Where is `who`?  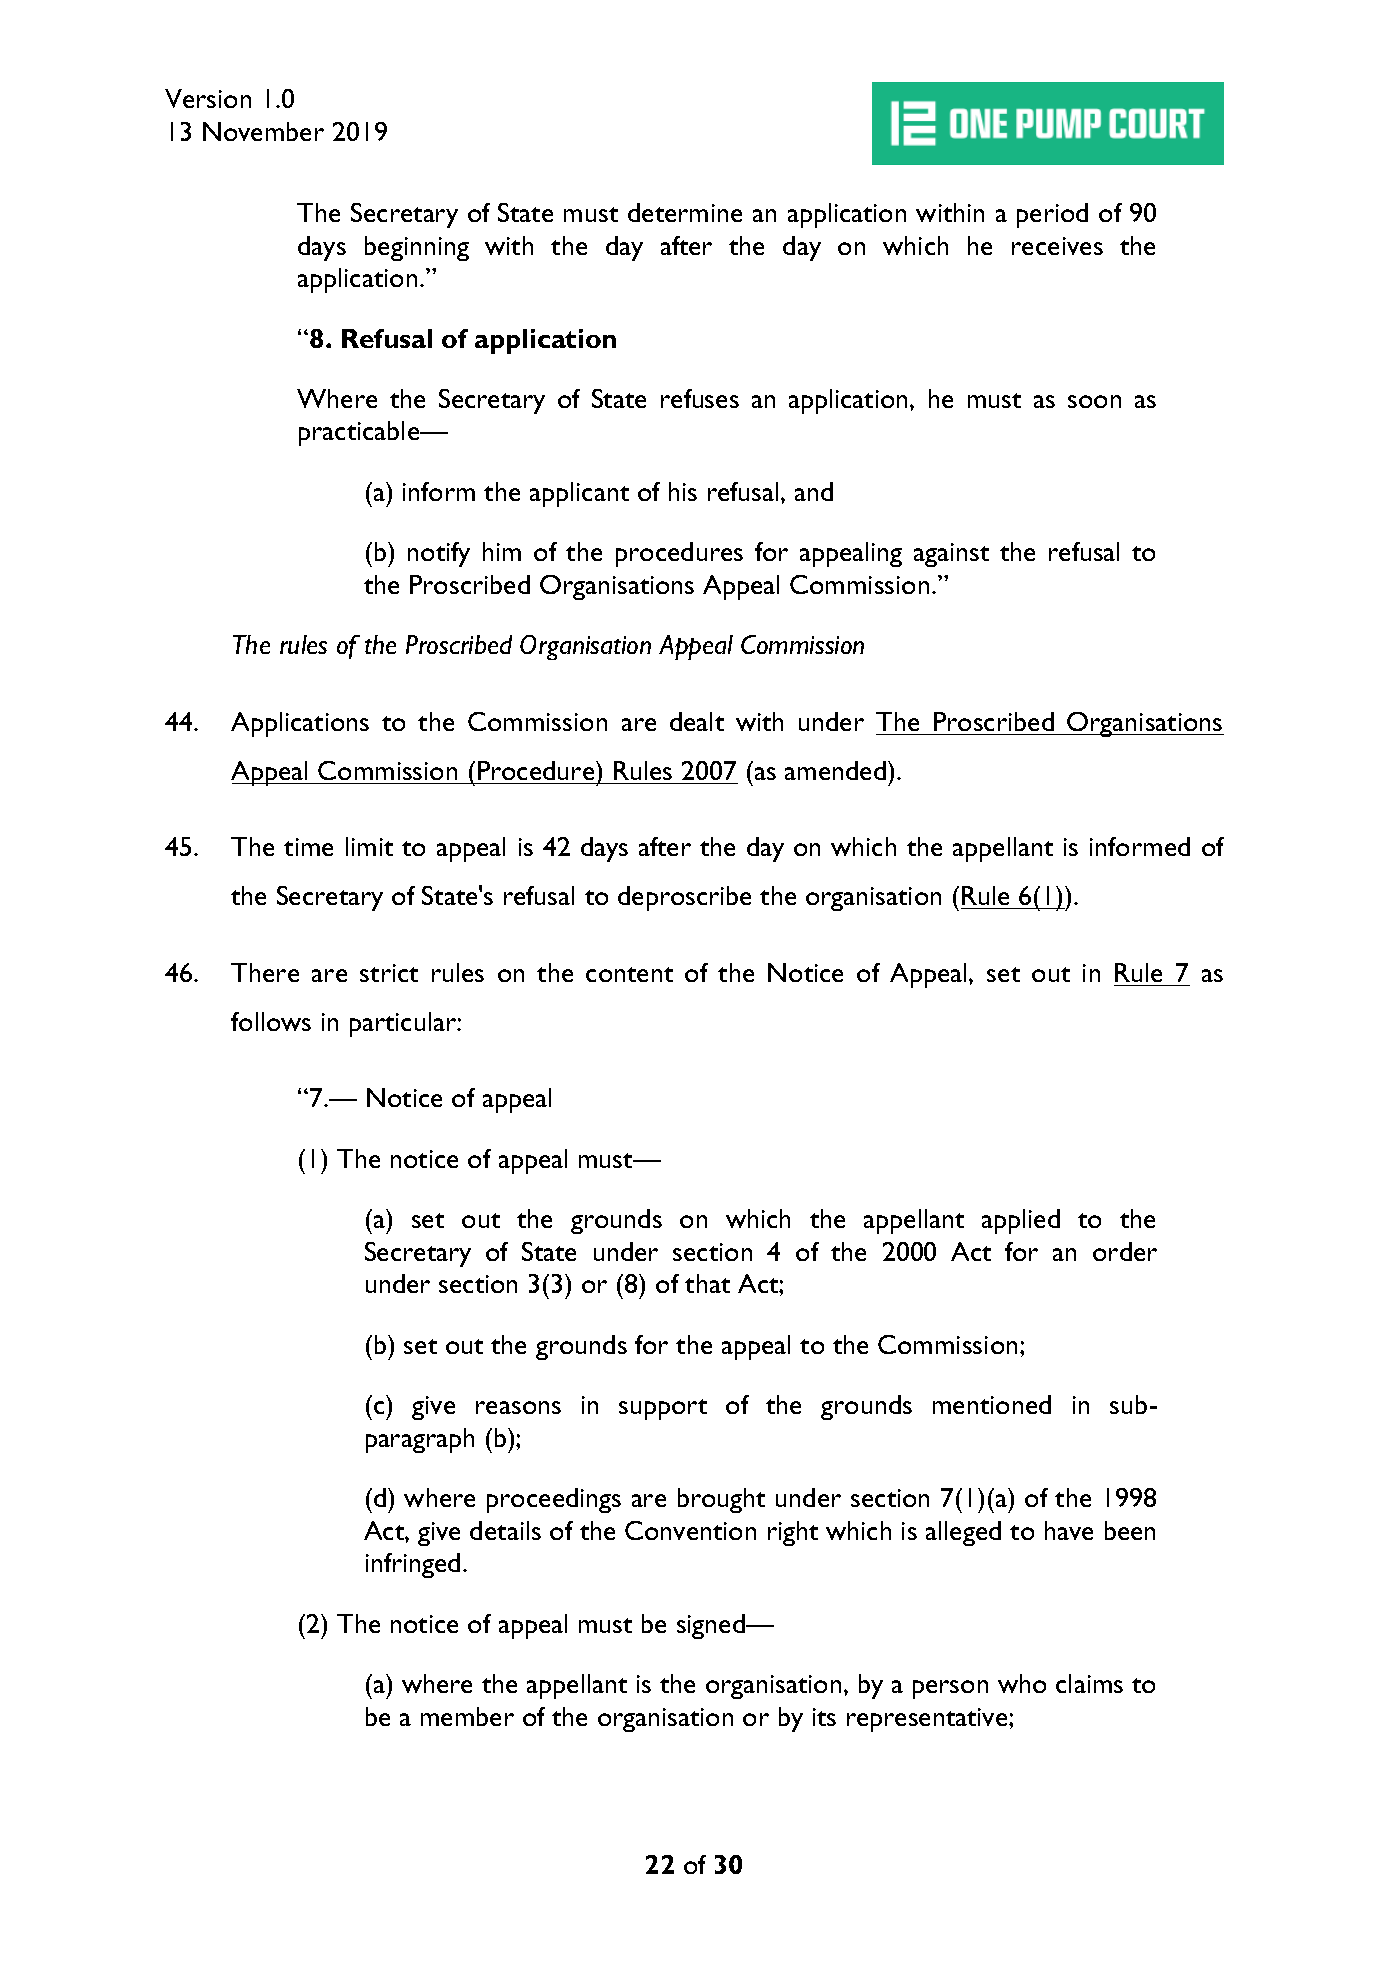
who is located at coordinates (1022, 1683).
